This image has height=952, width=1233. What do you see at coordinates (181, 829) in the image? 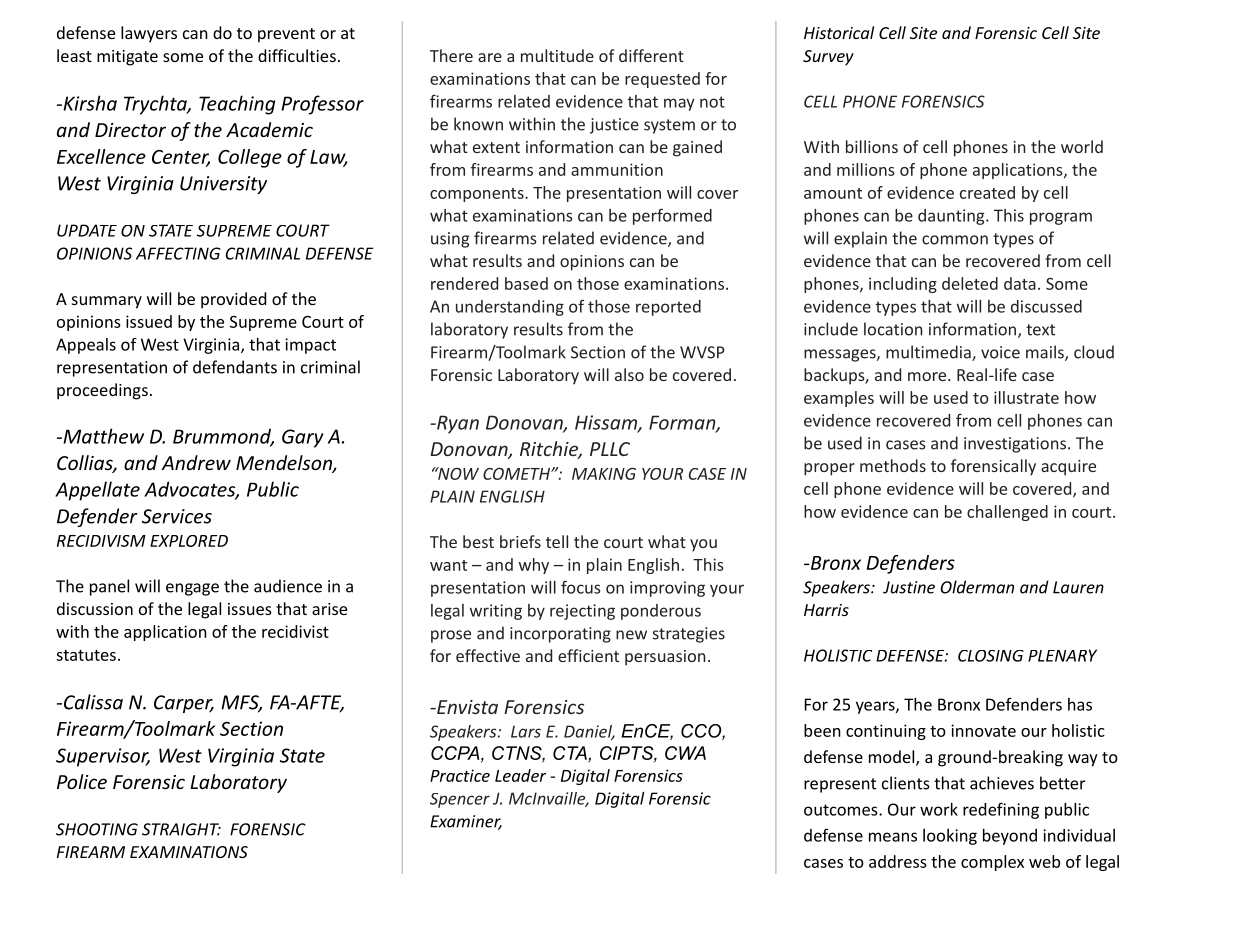
I see `STRAIGHT` at bounding box center [181, 829].
